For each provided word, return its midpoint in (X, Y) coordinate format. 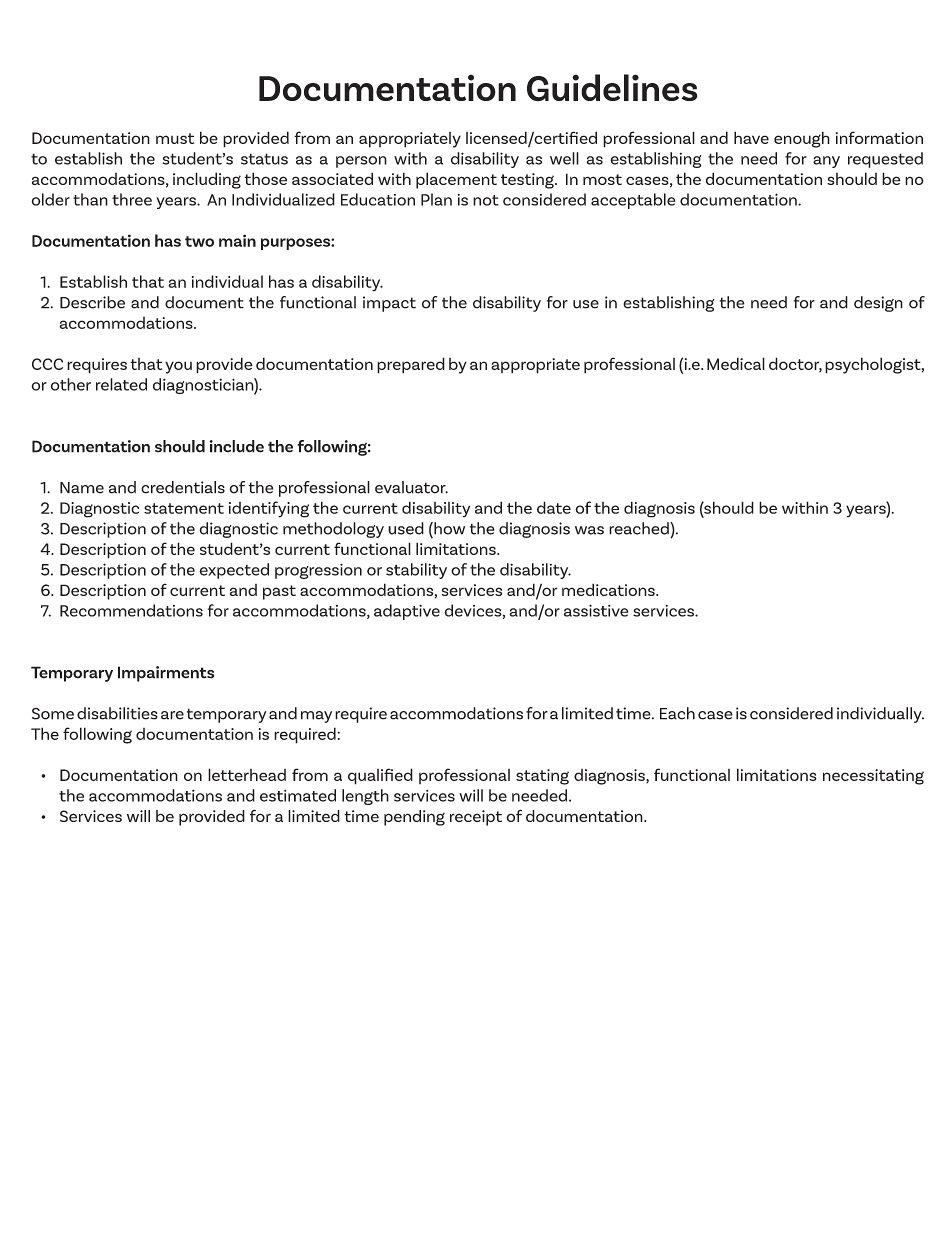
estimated (298, 795)
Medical (736, 363)
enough (802, 139)
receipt (476, 818)
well (564, 158)
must (175, 138)
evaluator (411, 487)
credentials (183, 487)
